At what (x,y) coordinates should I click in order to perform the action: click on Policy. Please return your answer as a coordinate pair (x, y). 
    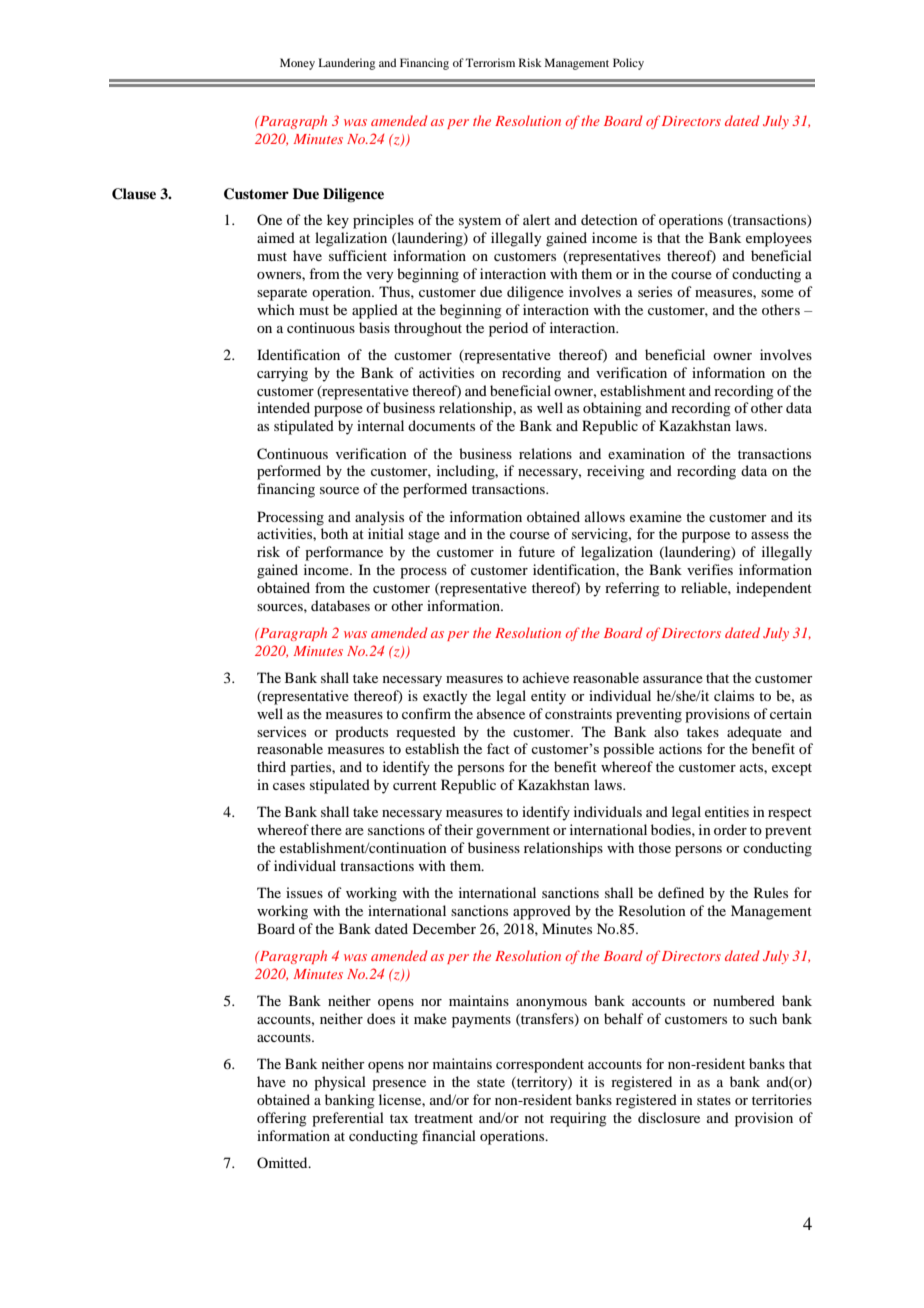
    Looking at the image, I should click on (628, 64).
